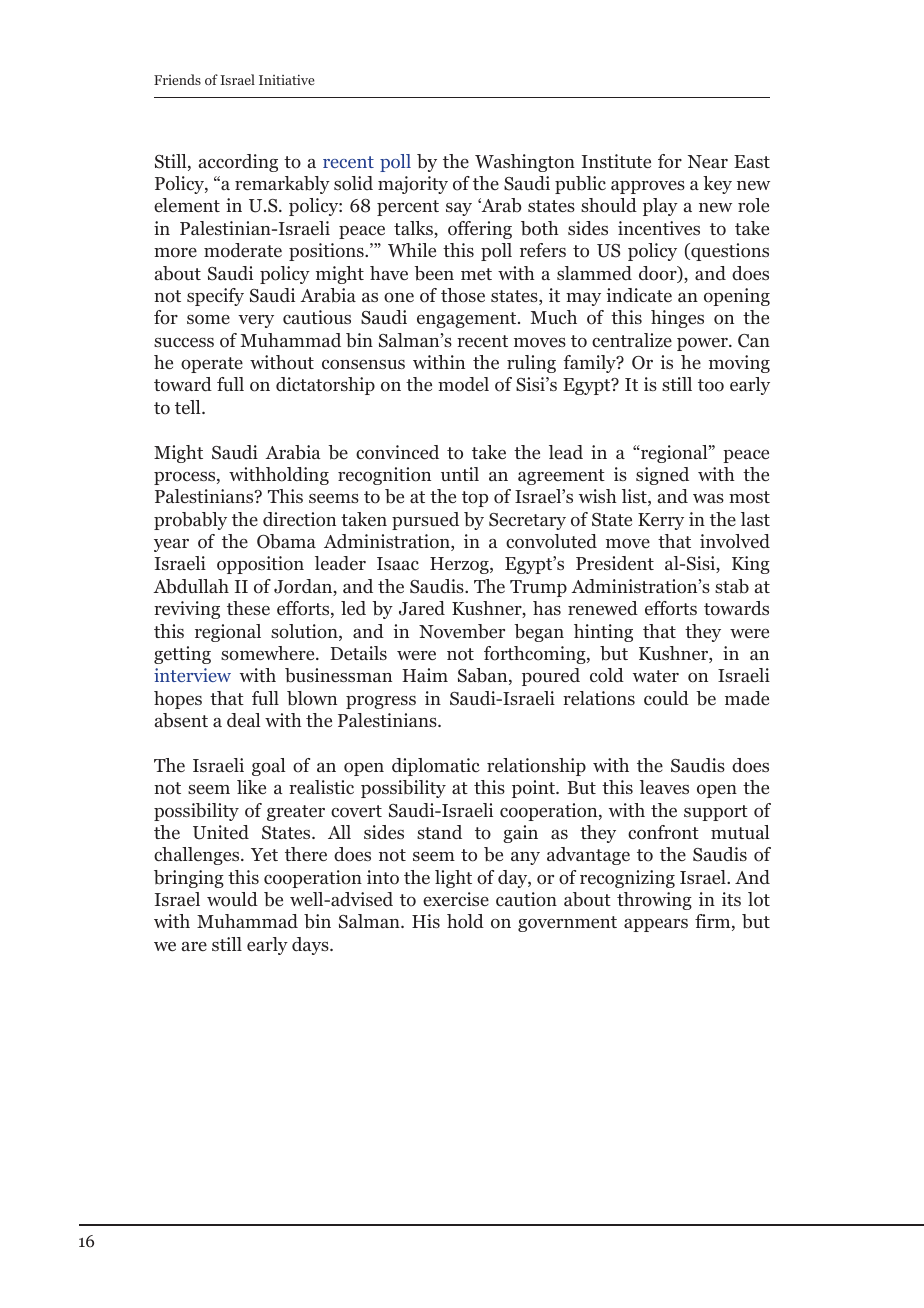 The image size is (924, 1308). What do you see at coordinates (287, 79) in the screenshot?
I see `Initiative` at bounding box center [287, 79].
